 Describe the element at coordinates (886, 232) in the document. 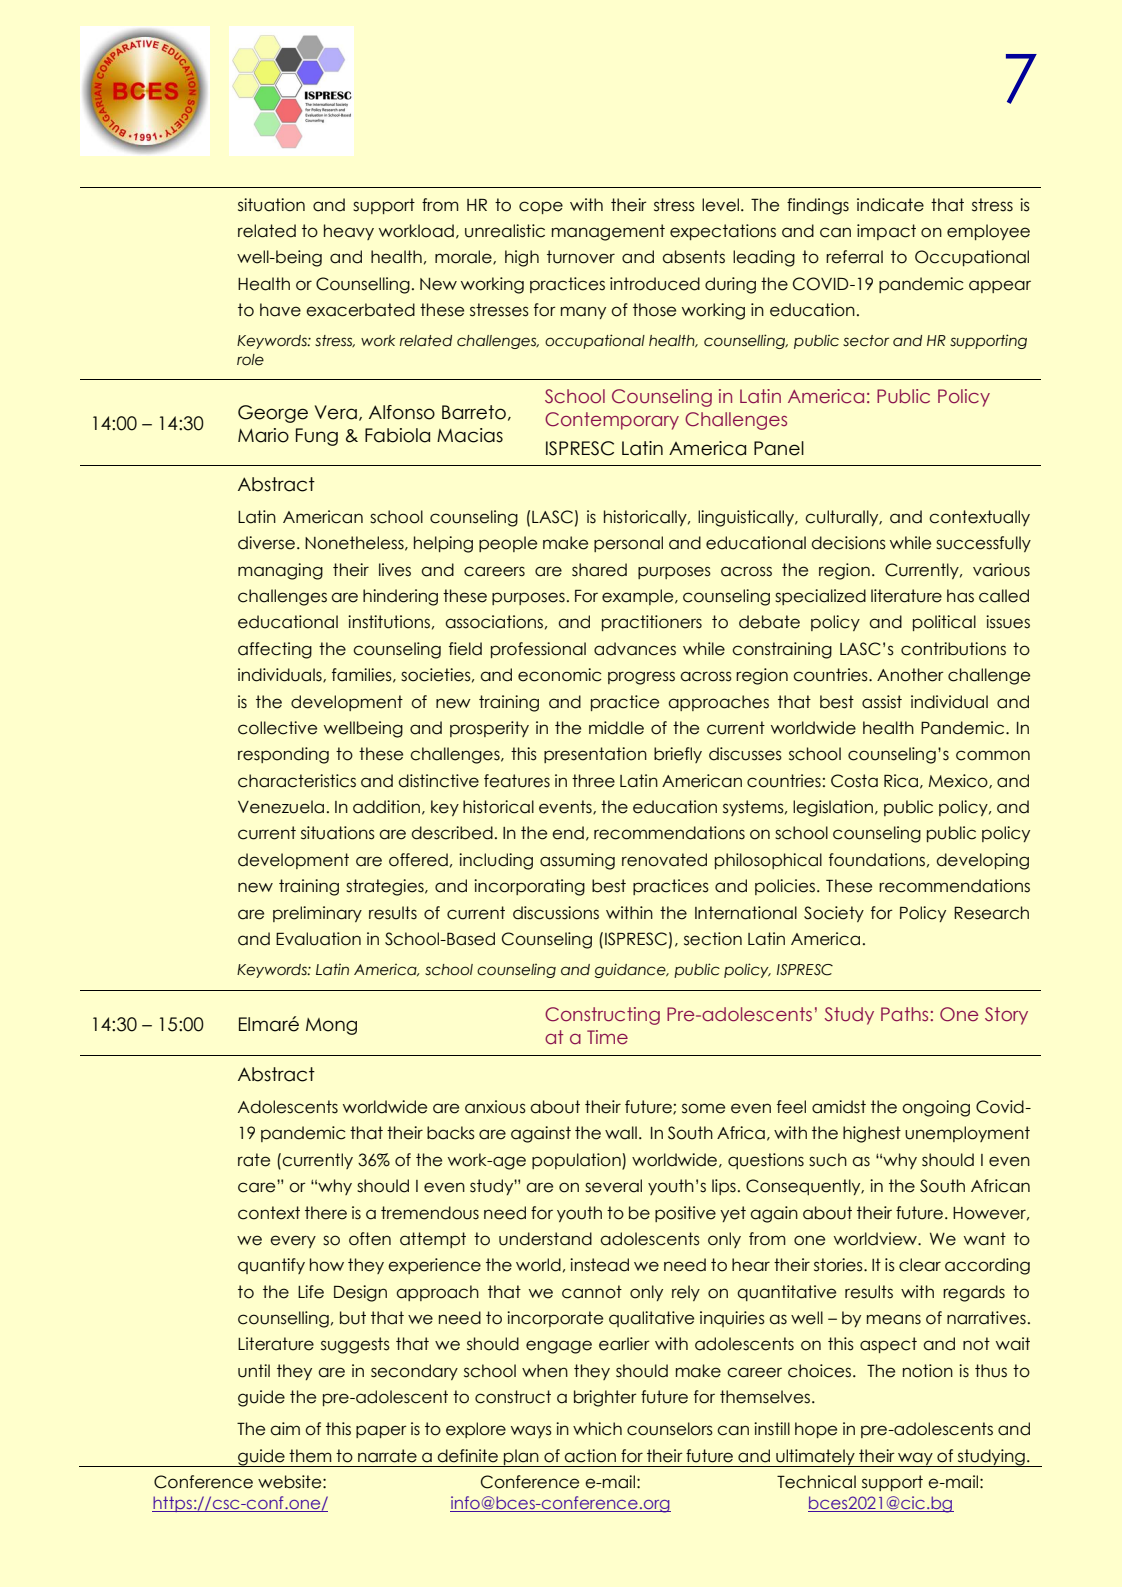

I see `impact` at that location.
